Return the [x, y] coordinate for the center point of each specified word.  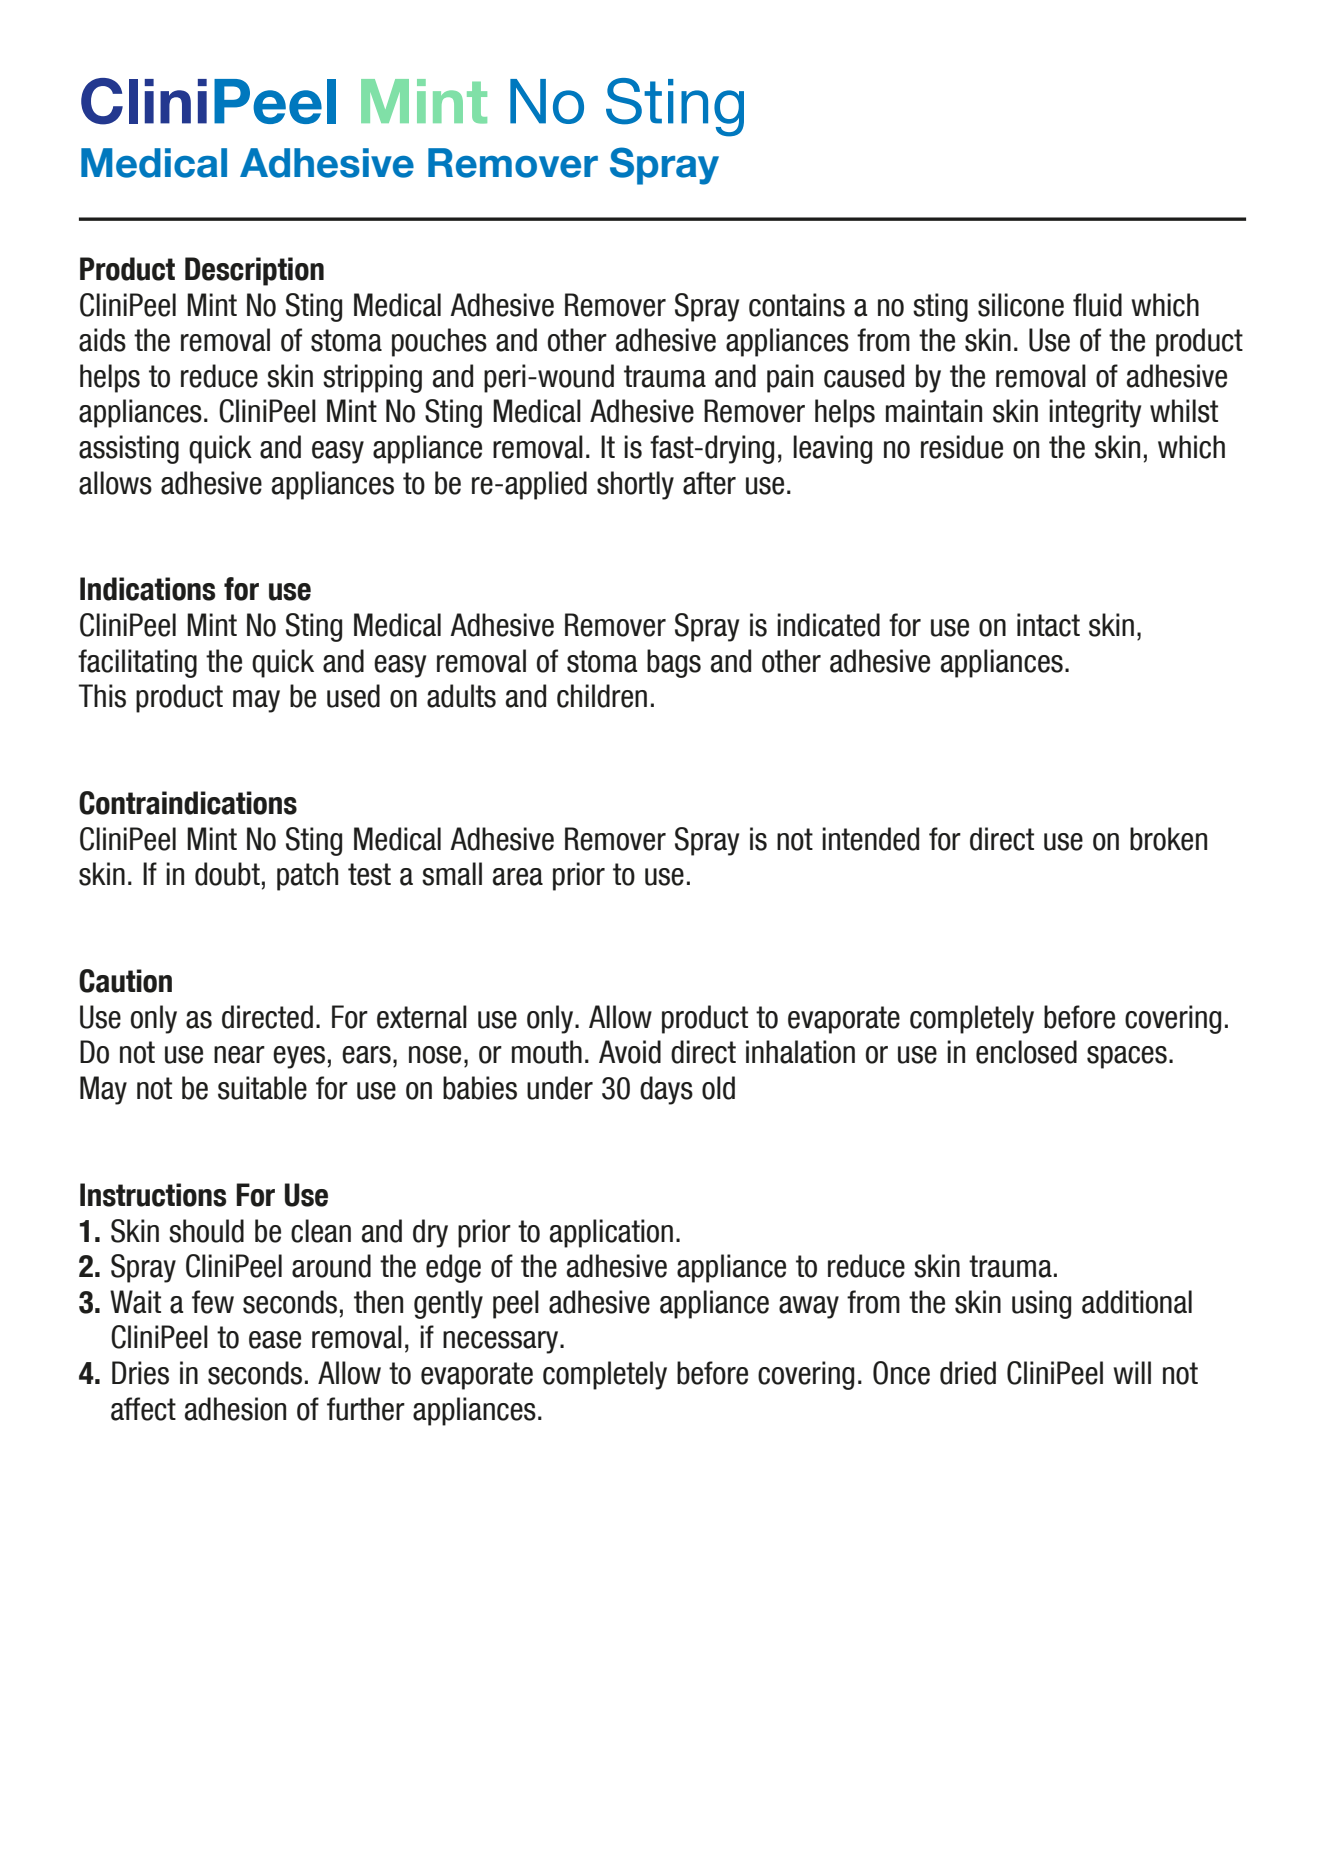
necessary [502, 1342]
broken [1168, 839]
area [518, 877]
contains [797, 305]
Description [254, 271]
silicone [1021, 305]
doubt [227, 874]
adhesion [235, 1409]
